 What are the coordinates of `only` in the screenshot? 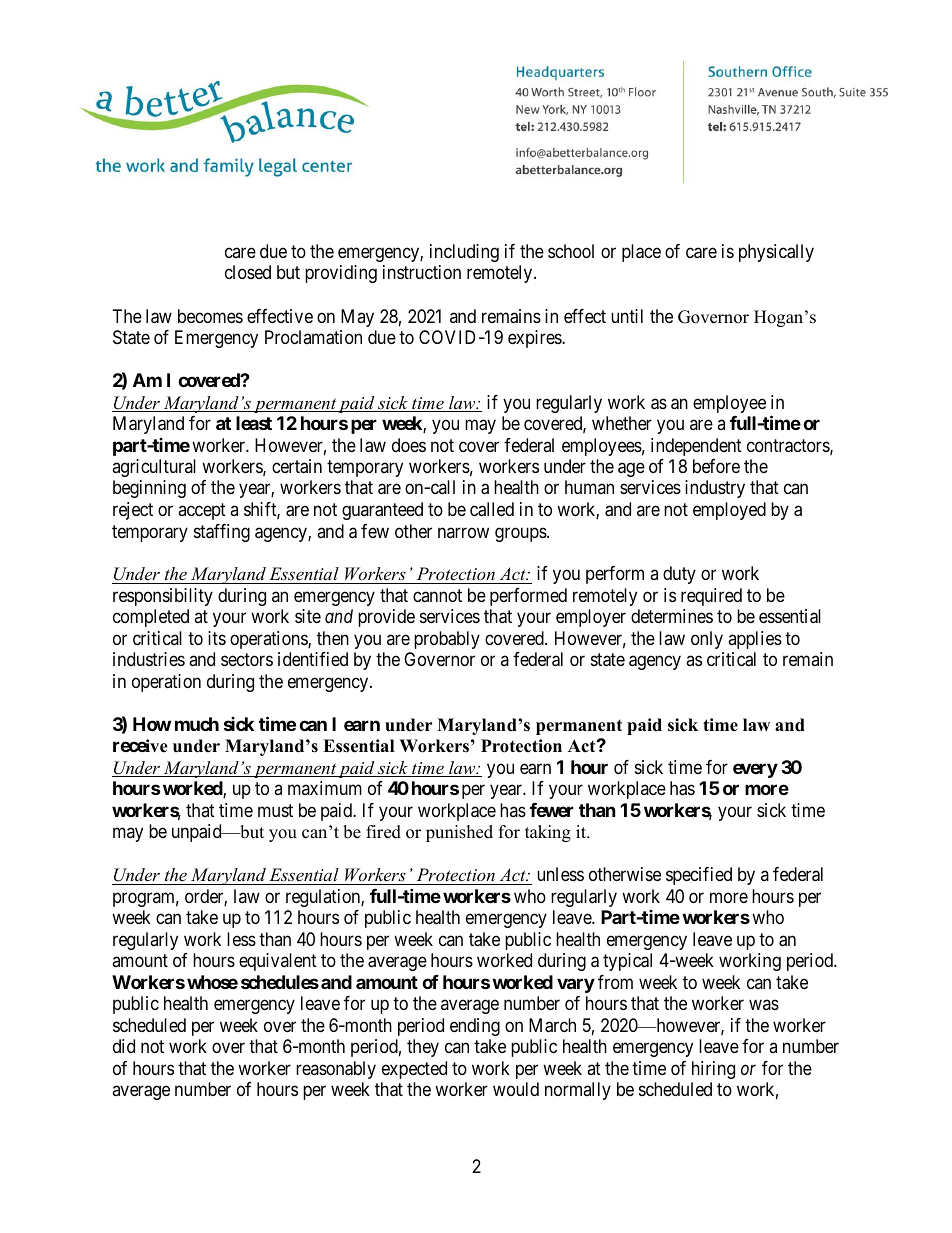 It's located at (707, 640).
